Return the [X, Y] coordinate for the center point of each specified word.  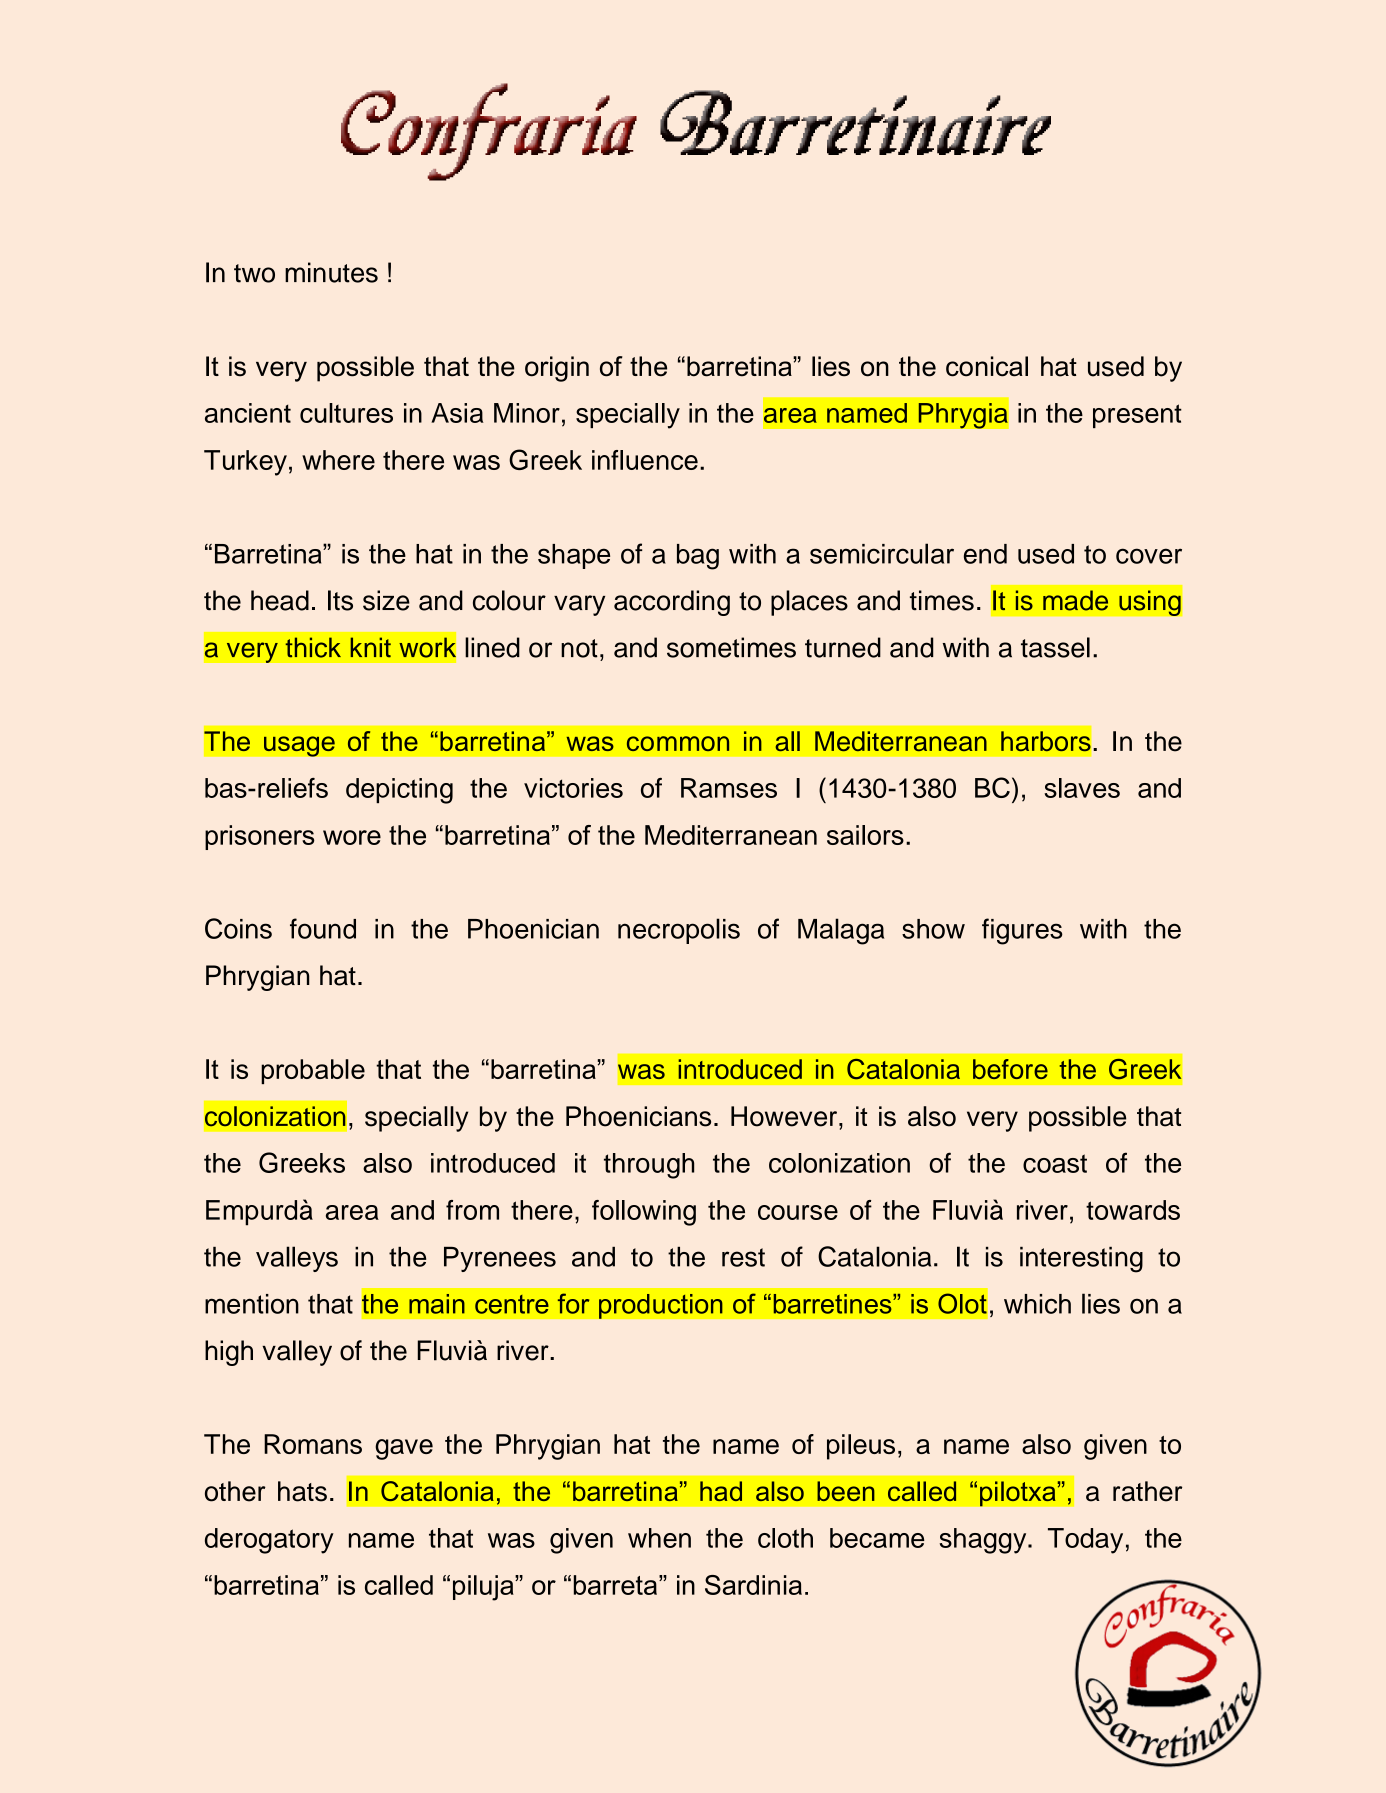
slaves [1082, 788]
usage [299, 746]
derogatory [269, 1541]
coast [1055, 1163]
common [678, 743]
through [649, 1166]
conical [987, 366]
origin [557, 369]
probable [313, 1071]
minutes [331, 272]
